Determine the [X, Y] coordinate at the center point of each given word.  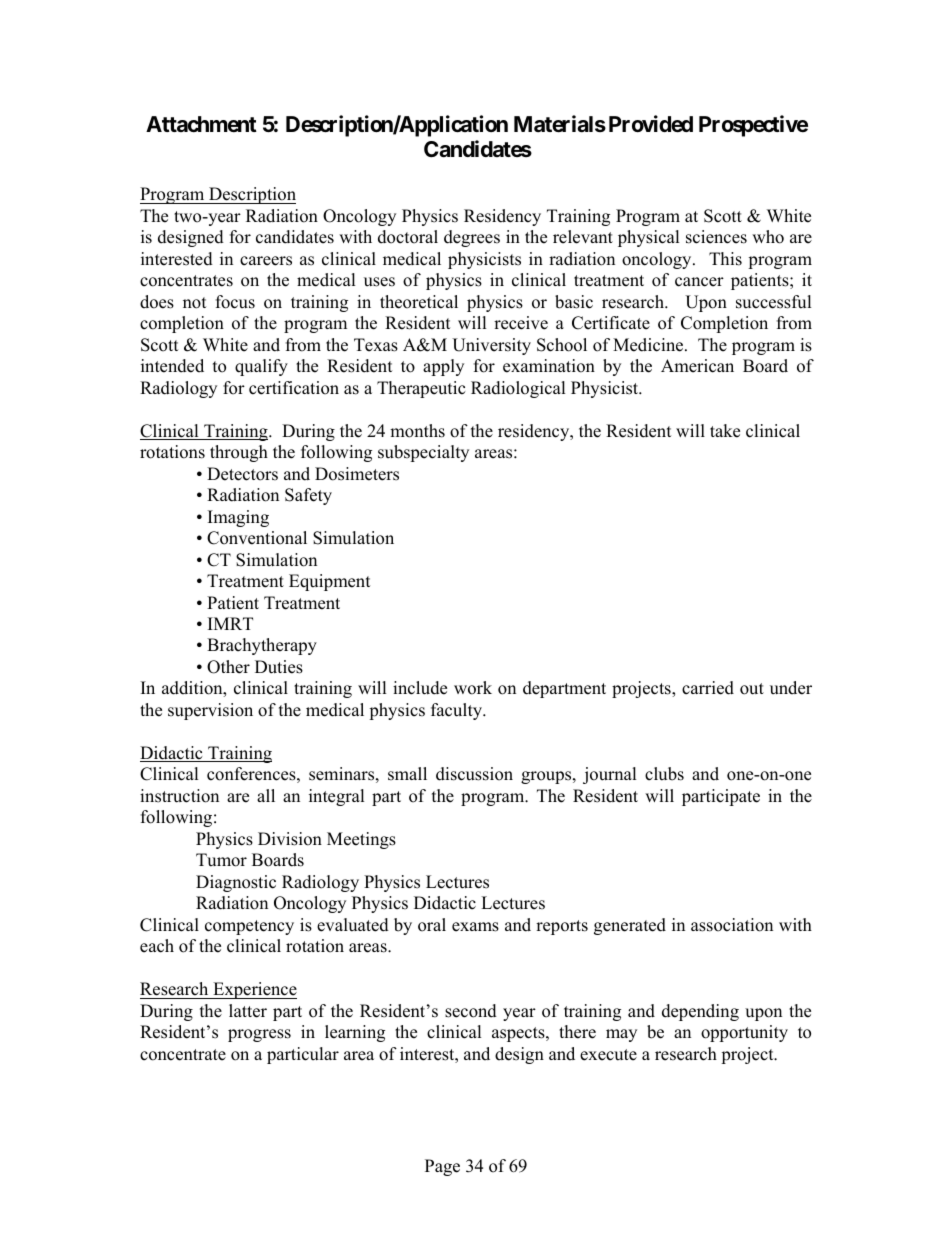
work [473, 688]
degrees [472, 238]
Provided [651, 124]
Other [228, 667]
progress [259, 1035]
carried [708, 688]
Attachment [201, 124]
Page [442, 1167]
